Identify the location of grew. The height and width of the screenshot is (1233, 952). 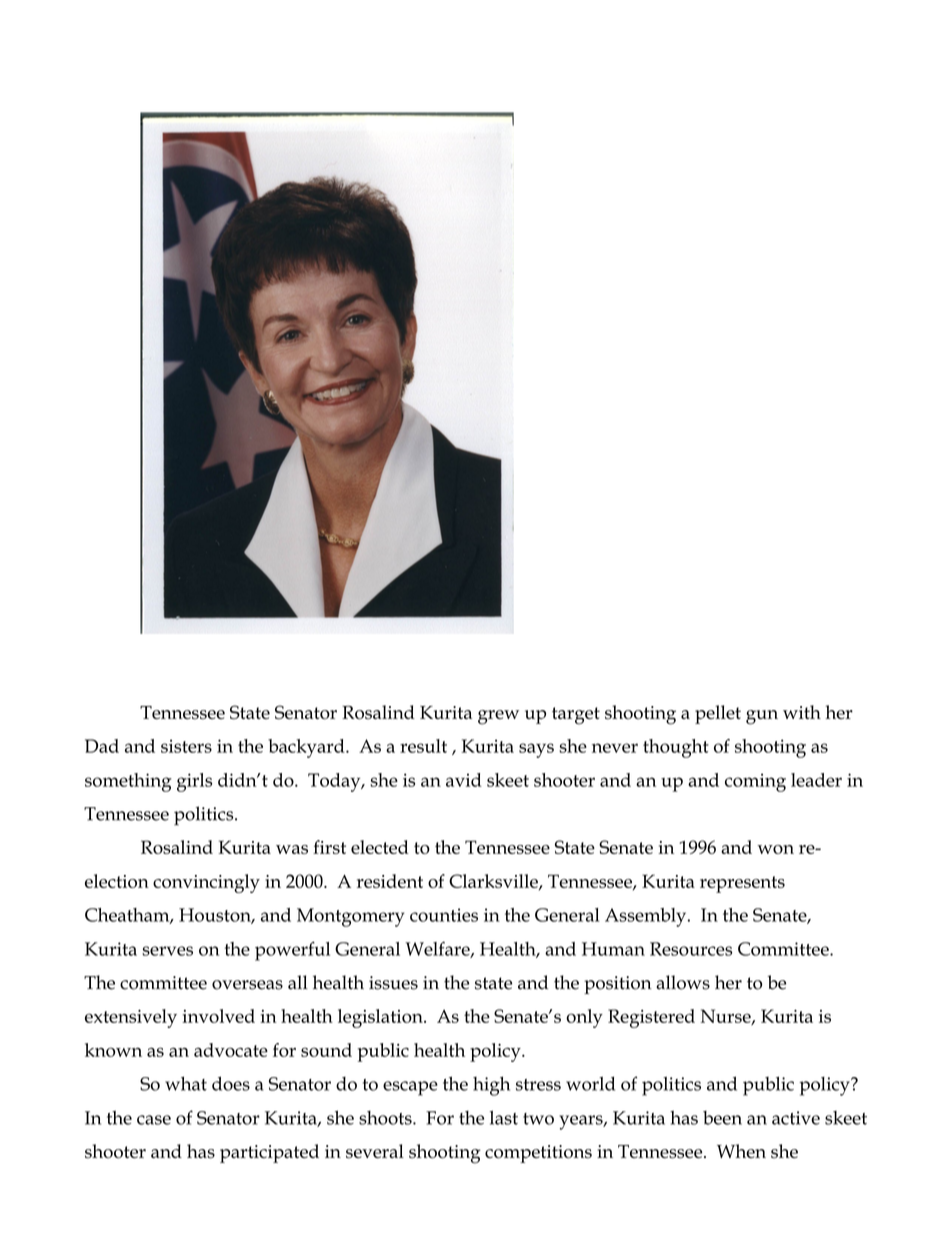
(498, 717).
